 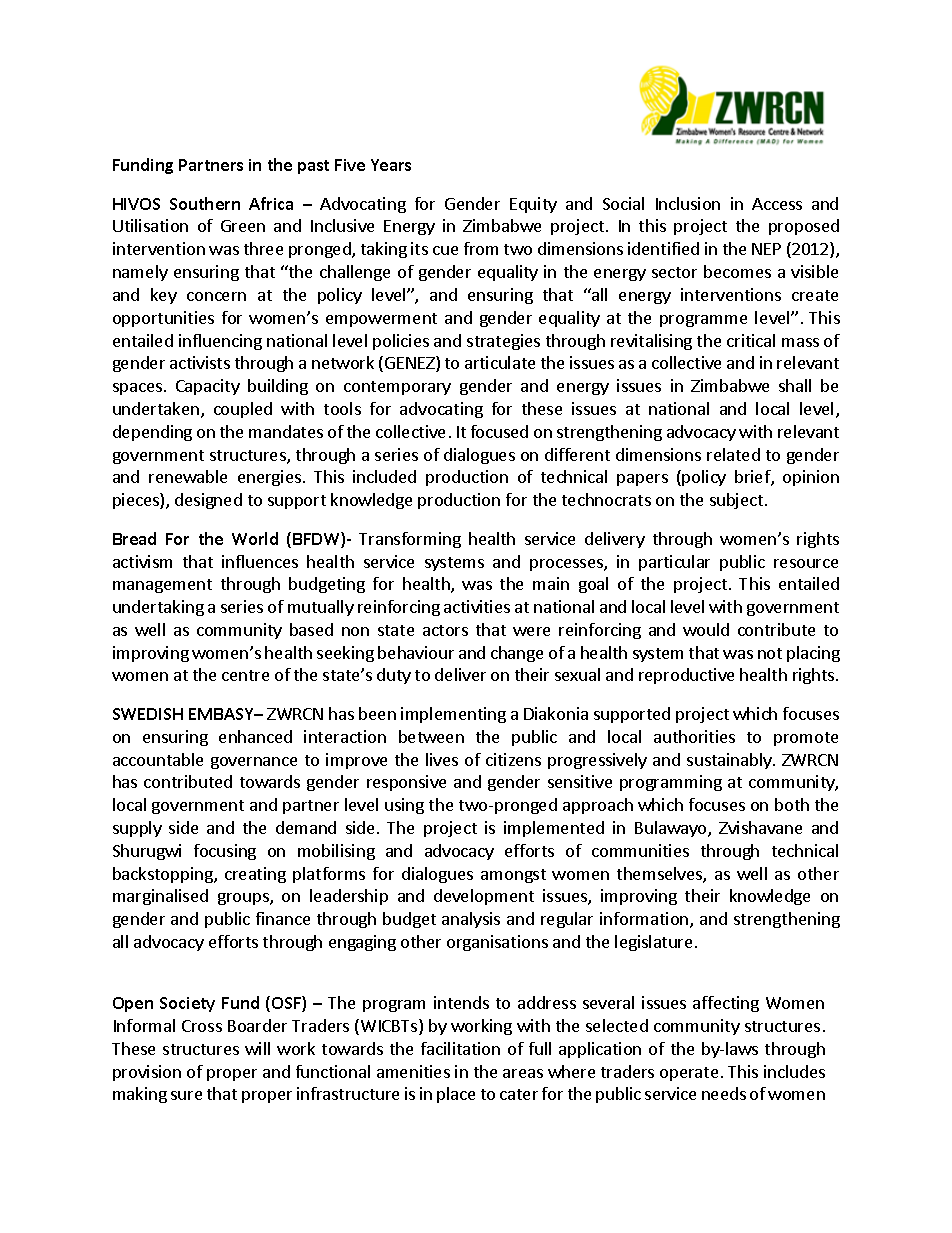 I want to click on sure, so click(x=186, y=1095).
